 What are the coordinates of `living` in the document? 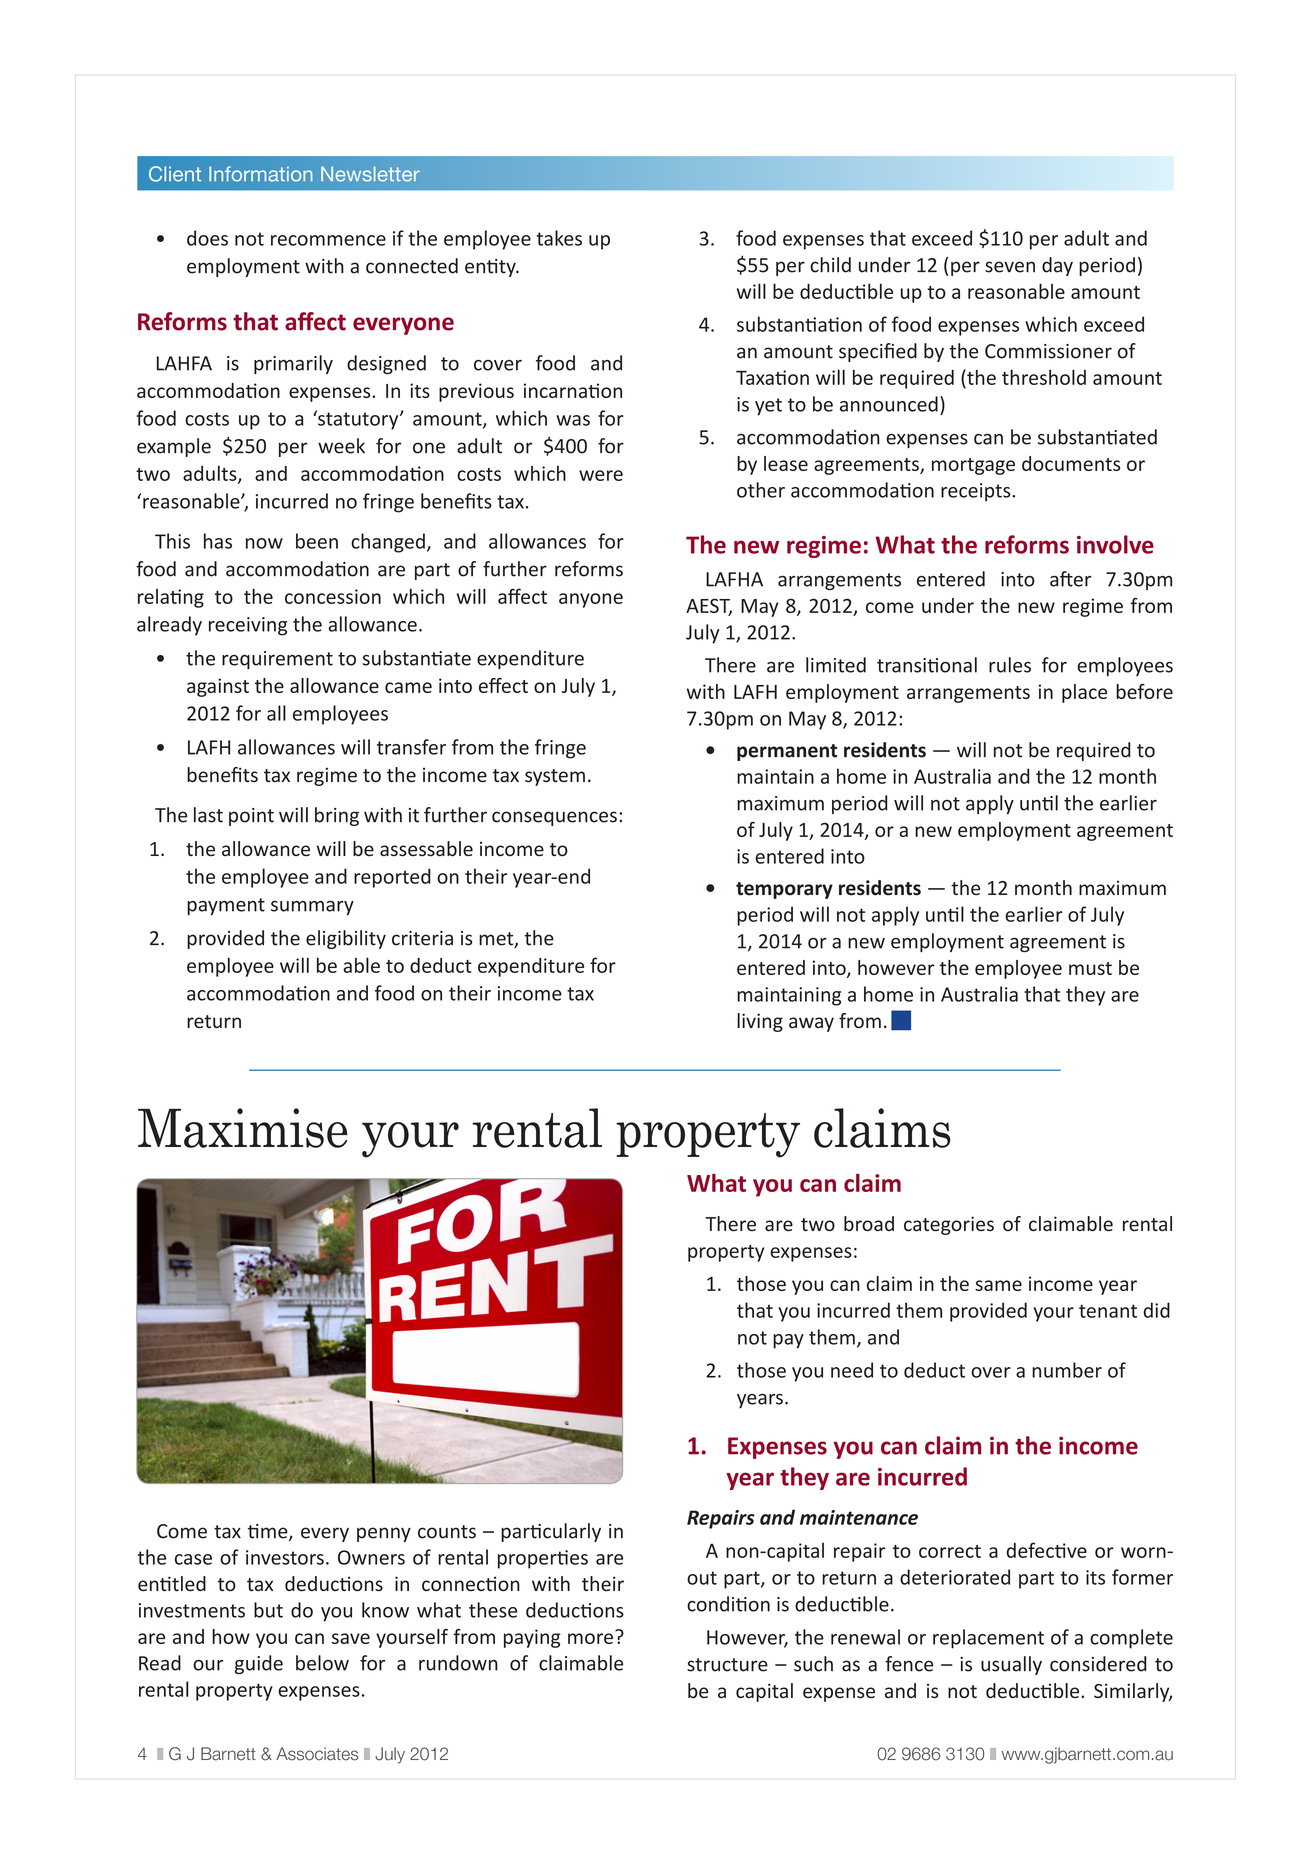 It's located at (760, 1022).
